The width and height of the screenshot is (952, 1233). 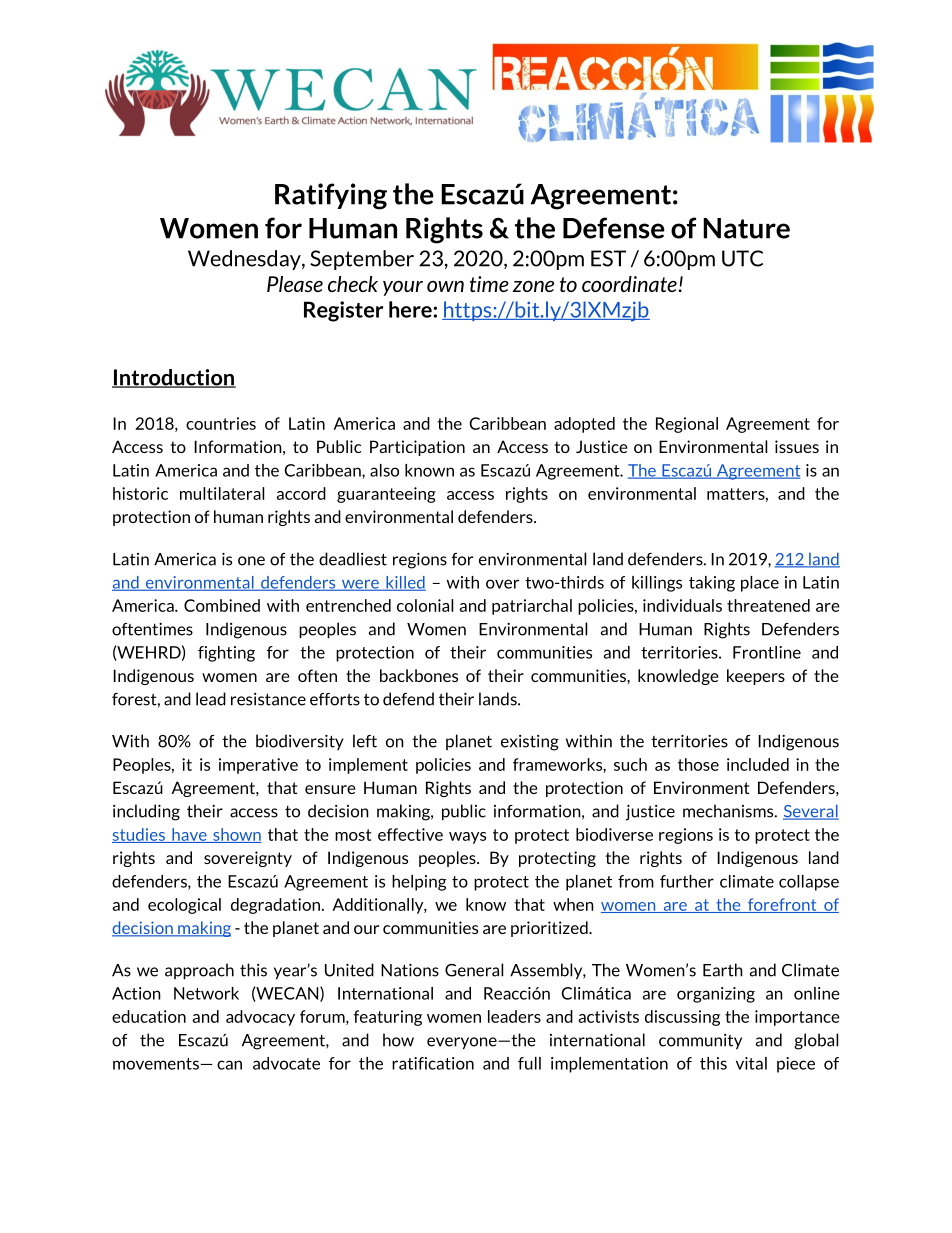 What do you see at coordinates (425, 605) in the screenshot?
I see `colonial` at bounding box center [425, 605].
